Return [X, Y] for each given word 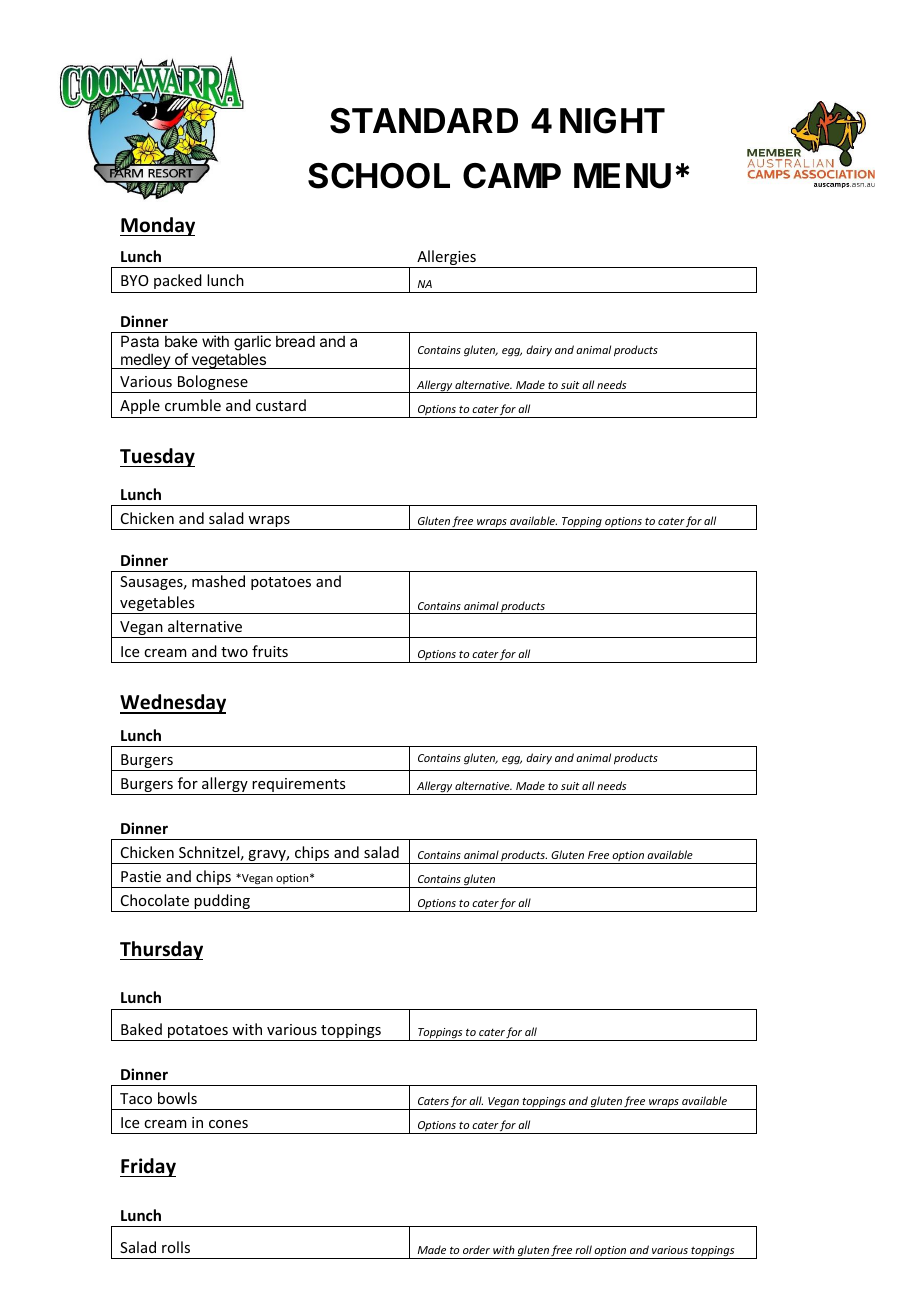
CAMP [512, 176]
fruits [270, 651]
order [476, 1249]
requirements [299, 786]
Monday [157, 226]
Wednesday [173, 704]
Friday [148, 1167]
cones [228, 1124]
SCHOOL [379, 176]
